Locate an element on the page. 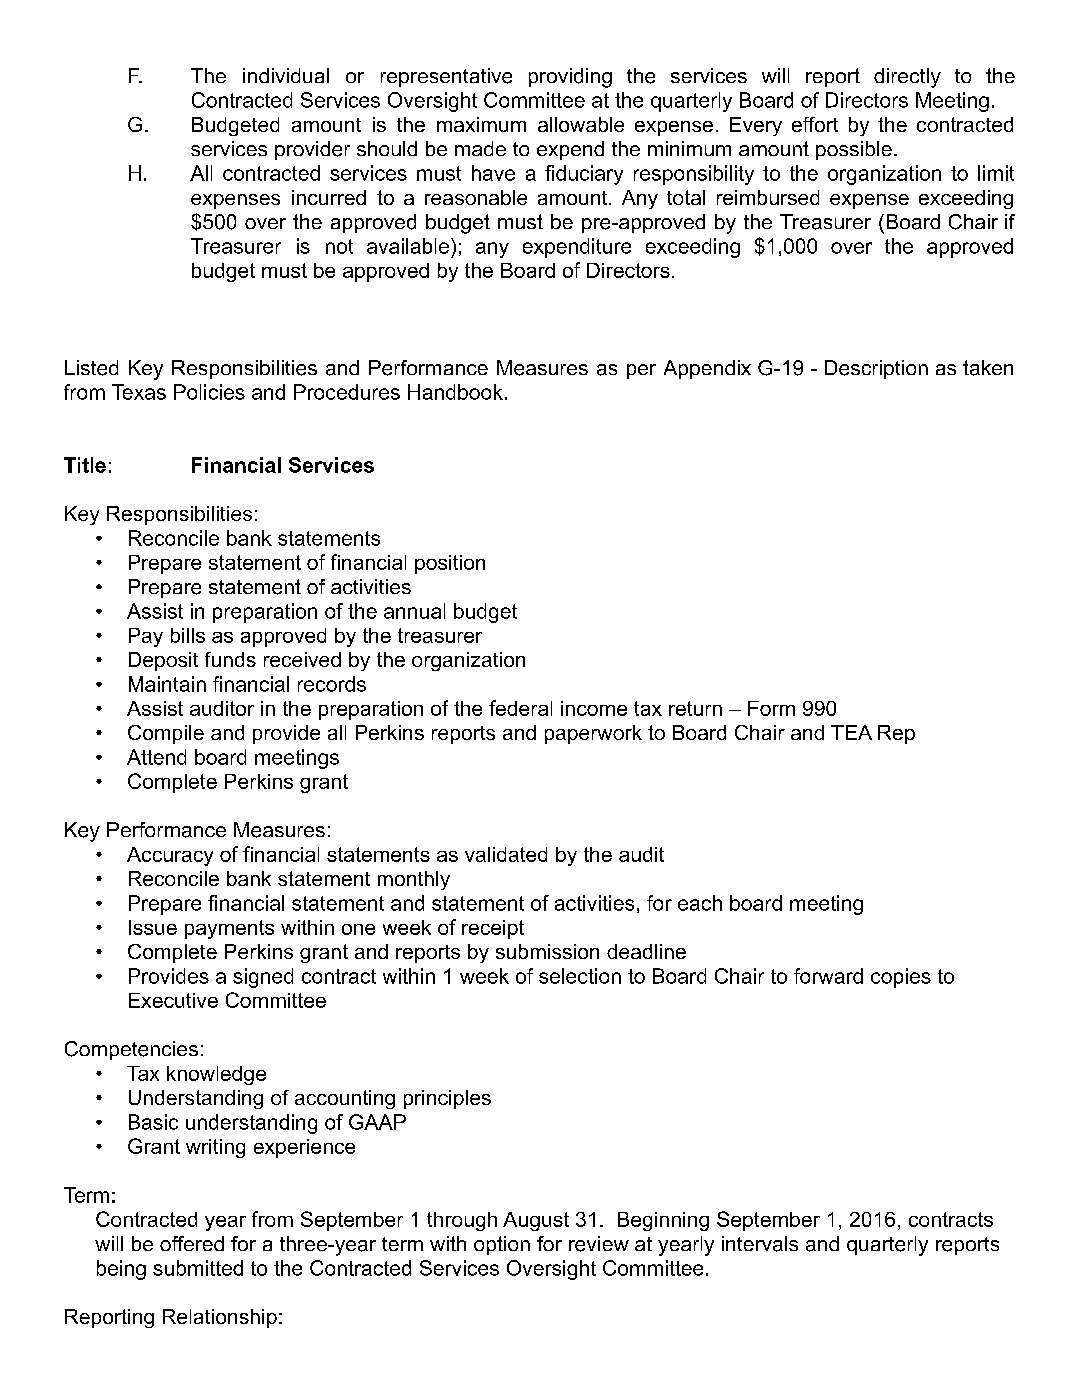  submitted is located at coordinates (198, 1268).
